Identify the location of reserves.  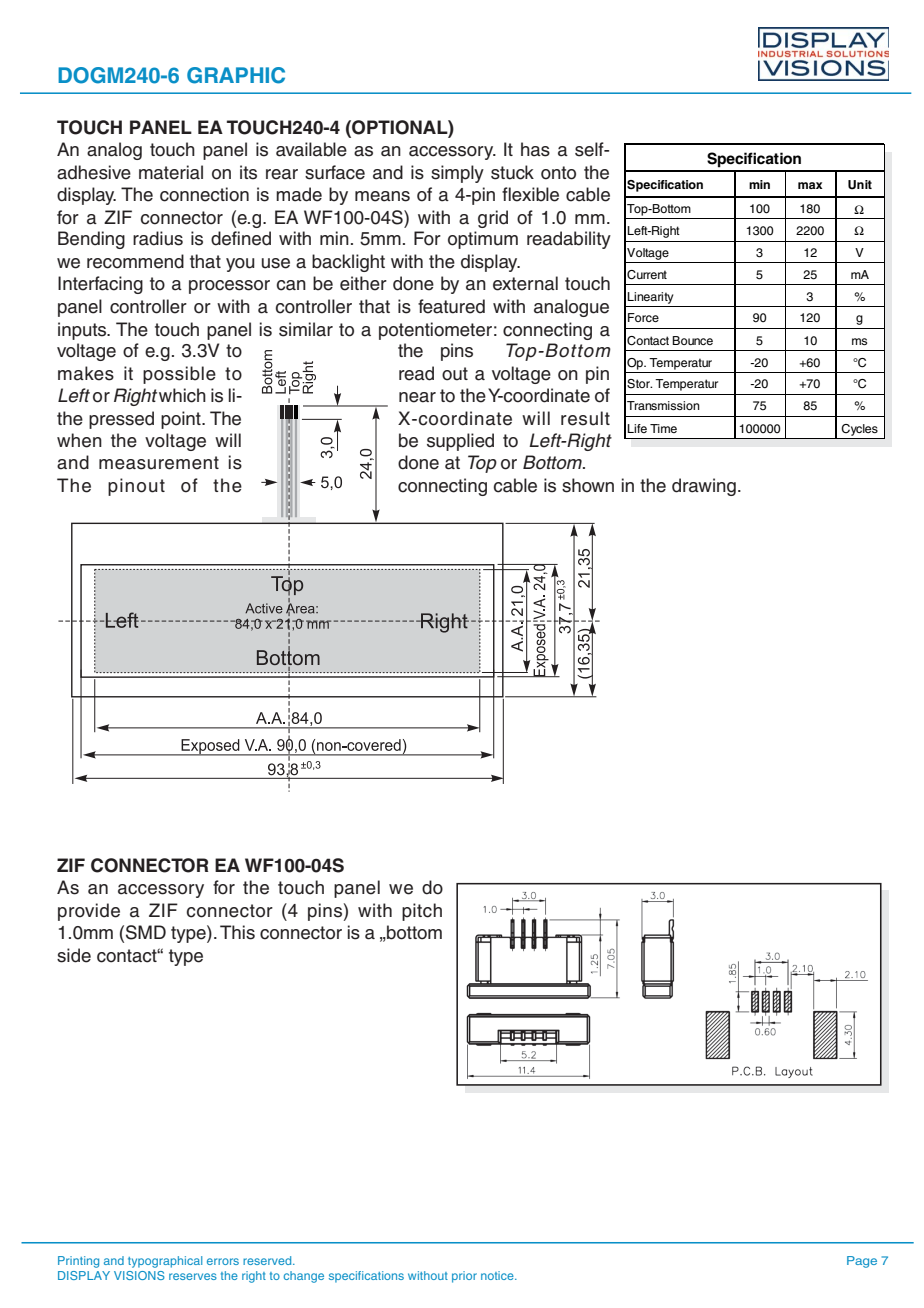
(193, 1276).
